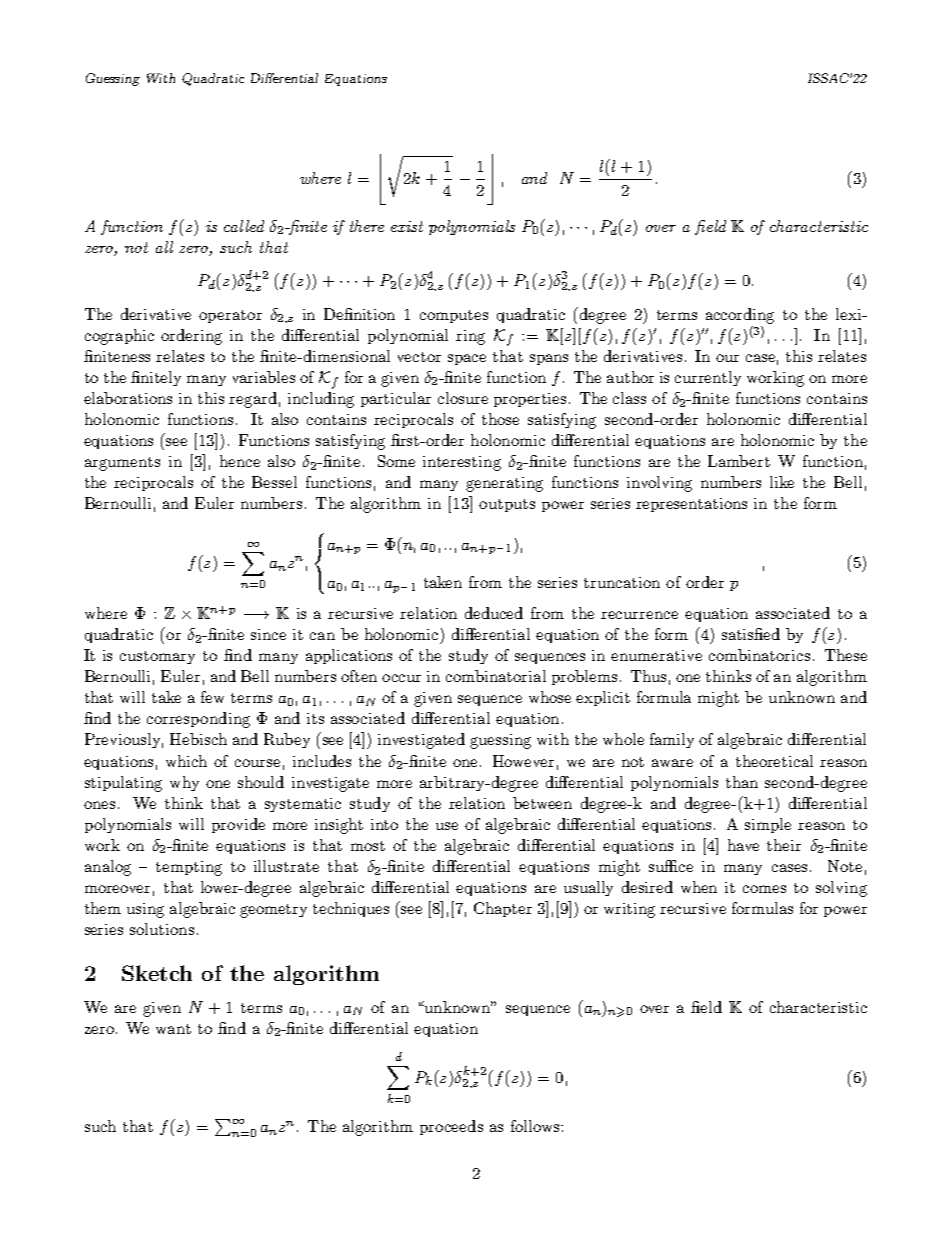  What do you see at coordinates (496, 676) in the screenshot?
I see `combinatorial` at bounding box center [496, 676].
